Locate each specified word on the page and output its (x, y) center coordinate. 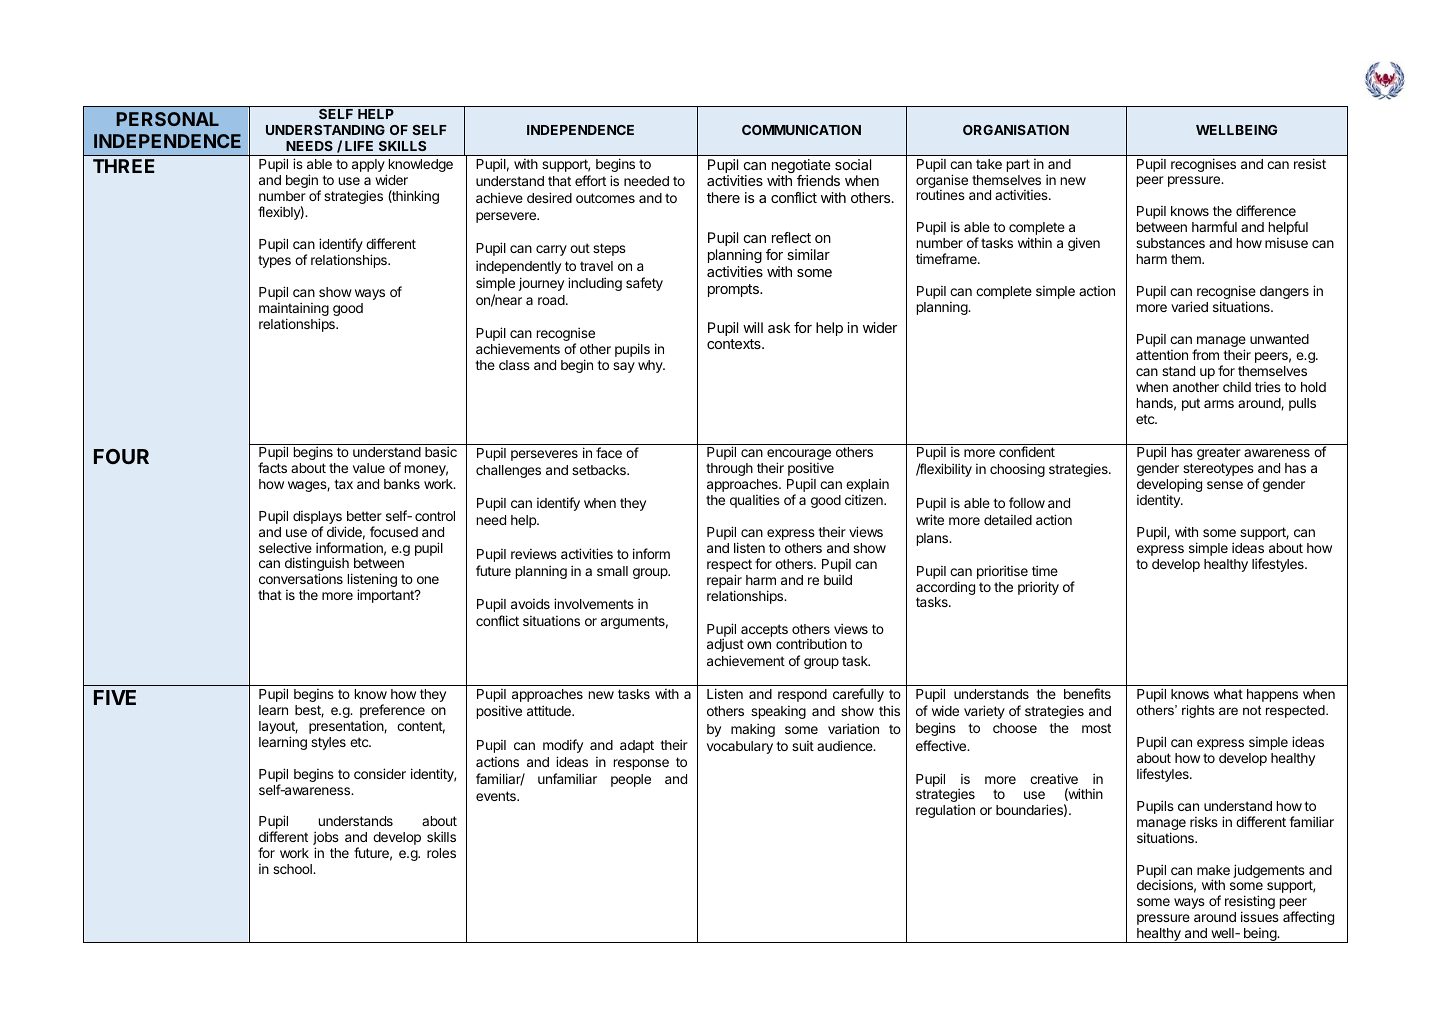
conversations (301, 578)
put (1191, 404)
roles (441, 853)
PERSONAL (168, 119)
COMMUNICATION (801, 130)
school (293, 869)
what (1228, 694)
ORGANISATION (1016, 130)
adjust (725, 645)
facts (272, 467)
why (651, 366)
